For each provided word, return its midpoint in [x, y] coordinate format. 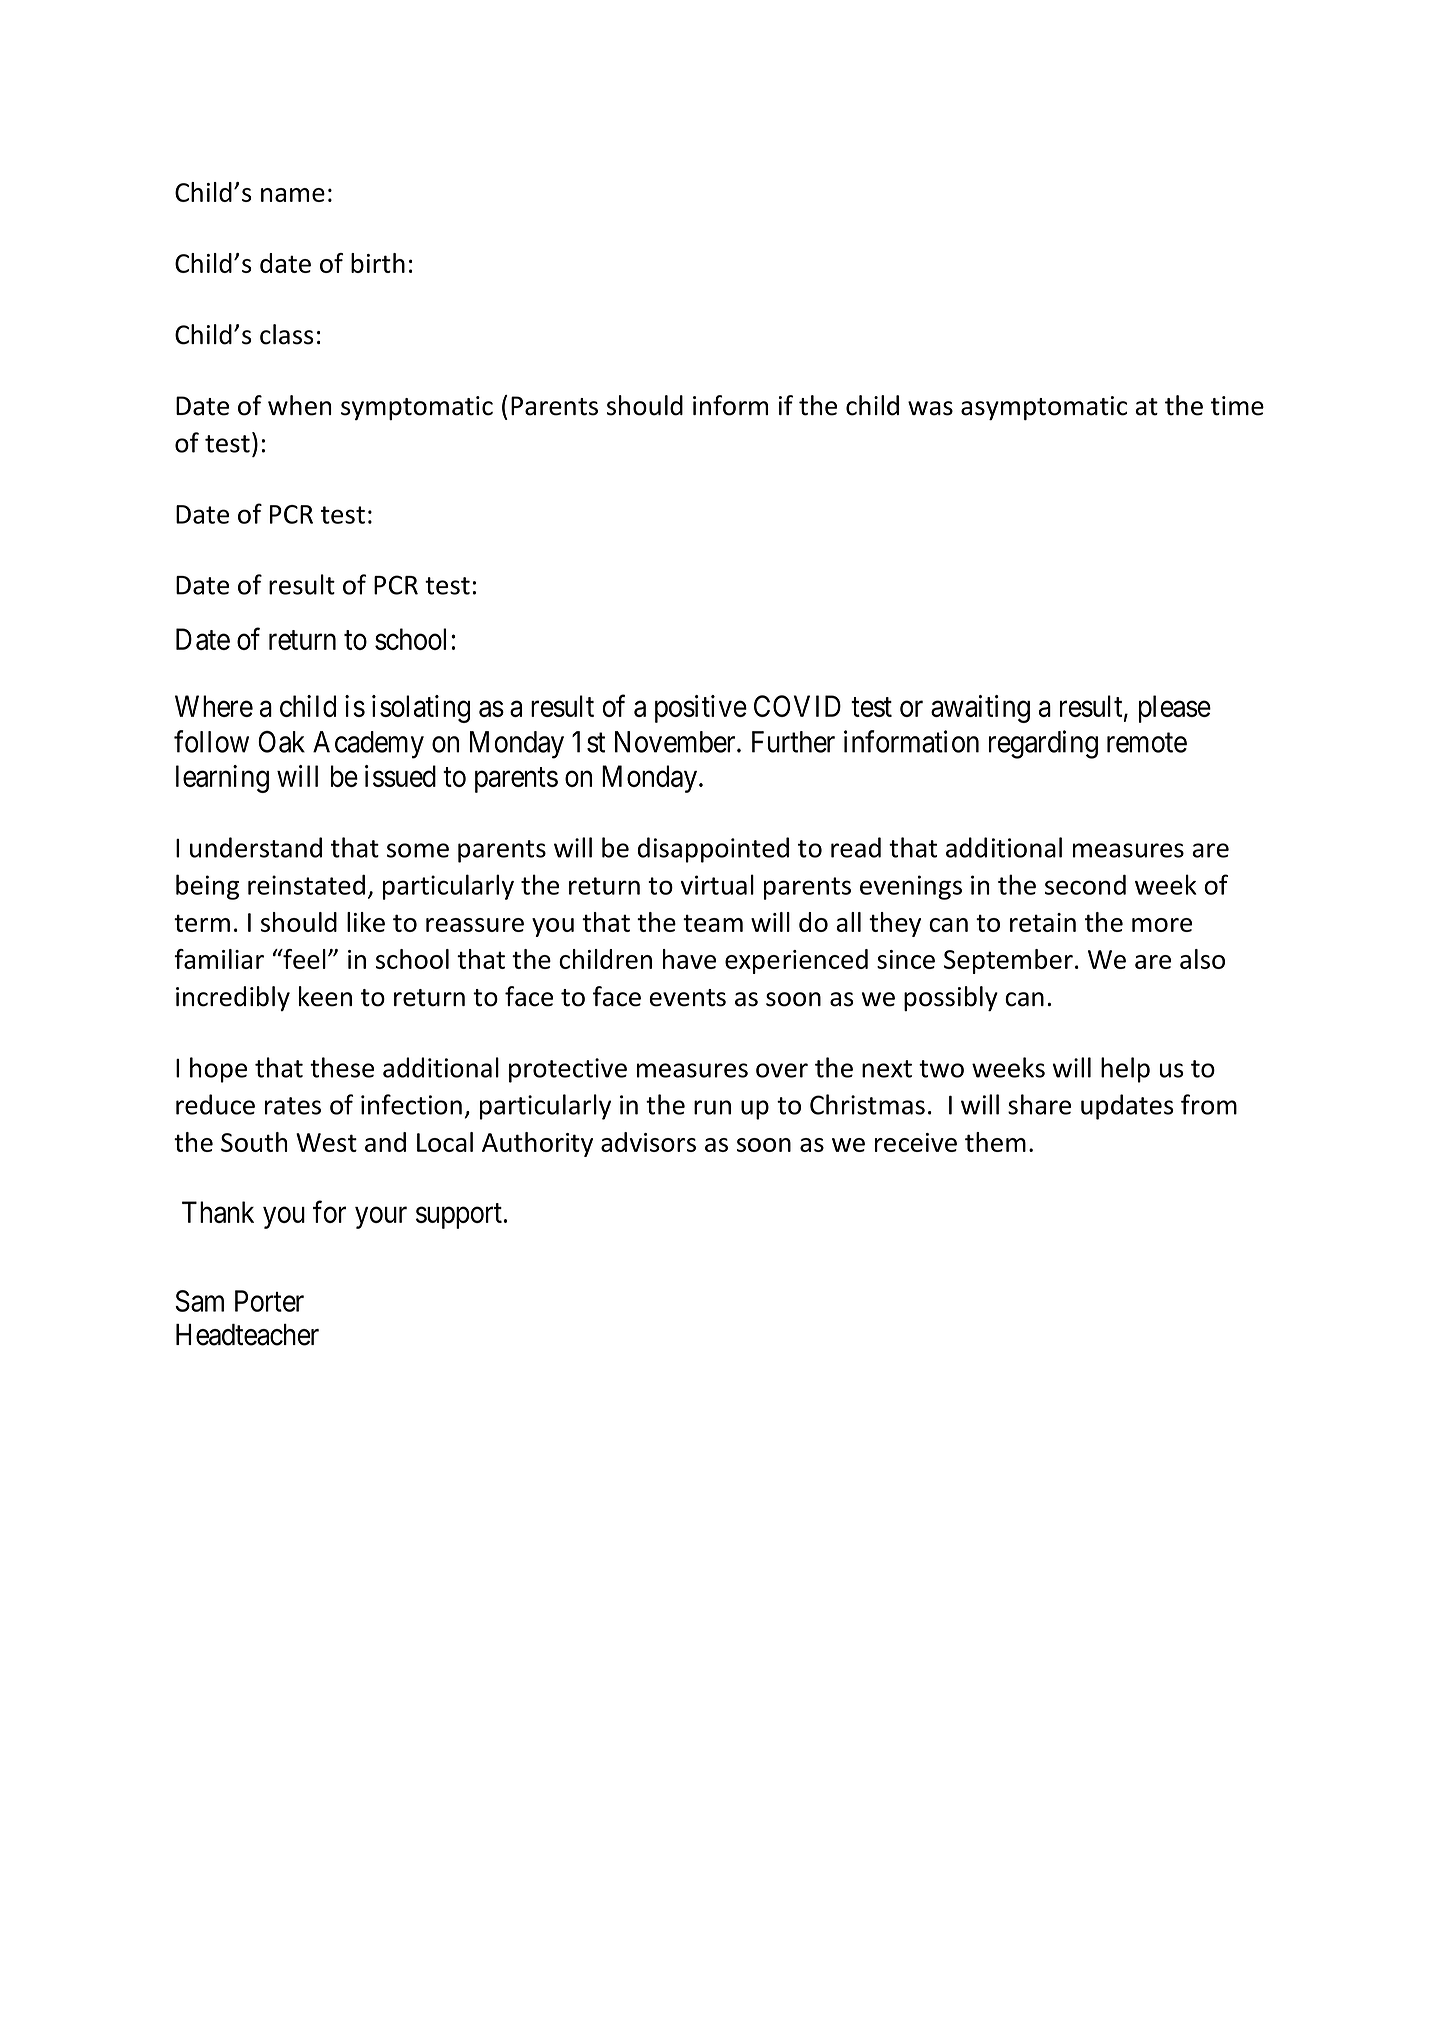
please [1175, 709]
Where [214, 706]
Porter [269, 1301]
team [713, 923]
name [293, 195]
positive [701, 709]
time [1237, 406]
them [995, 1142]
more [1162, 925]
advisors [648, 1142]
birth [378, 263]
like [366, 922]
